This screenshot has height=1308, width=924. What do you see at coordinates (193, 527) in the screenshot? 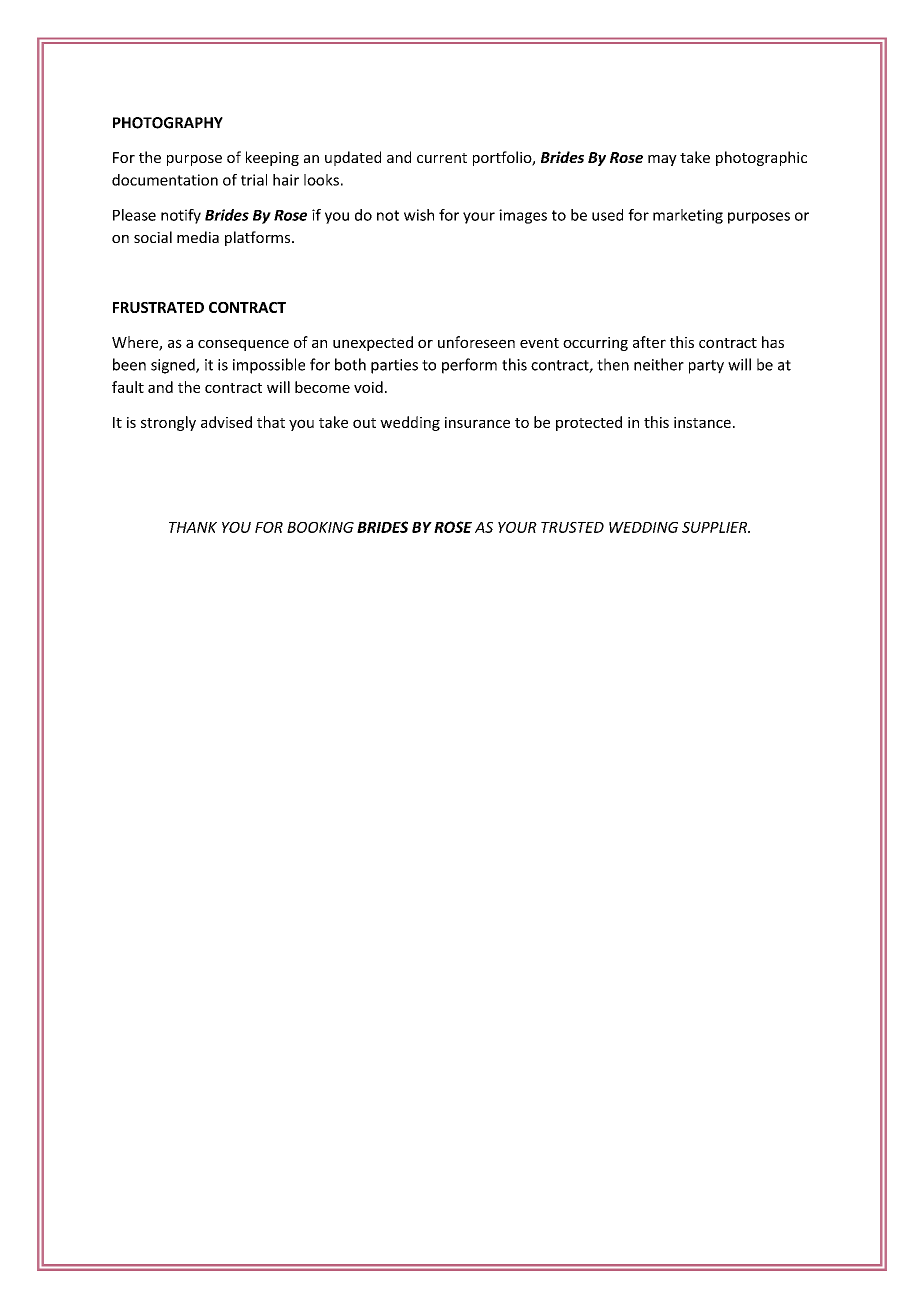
I see `THANK` at bounding box center [193, 527].
